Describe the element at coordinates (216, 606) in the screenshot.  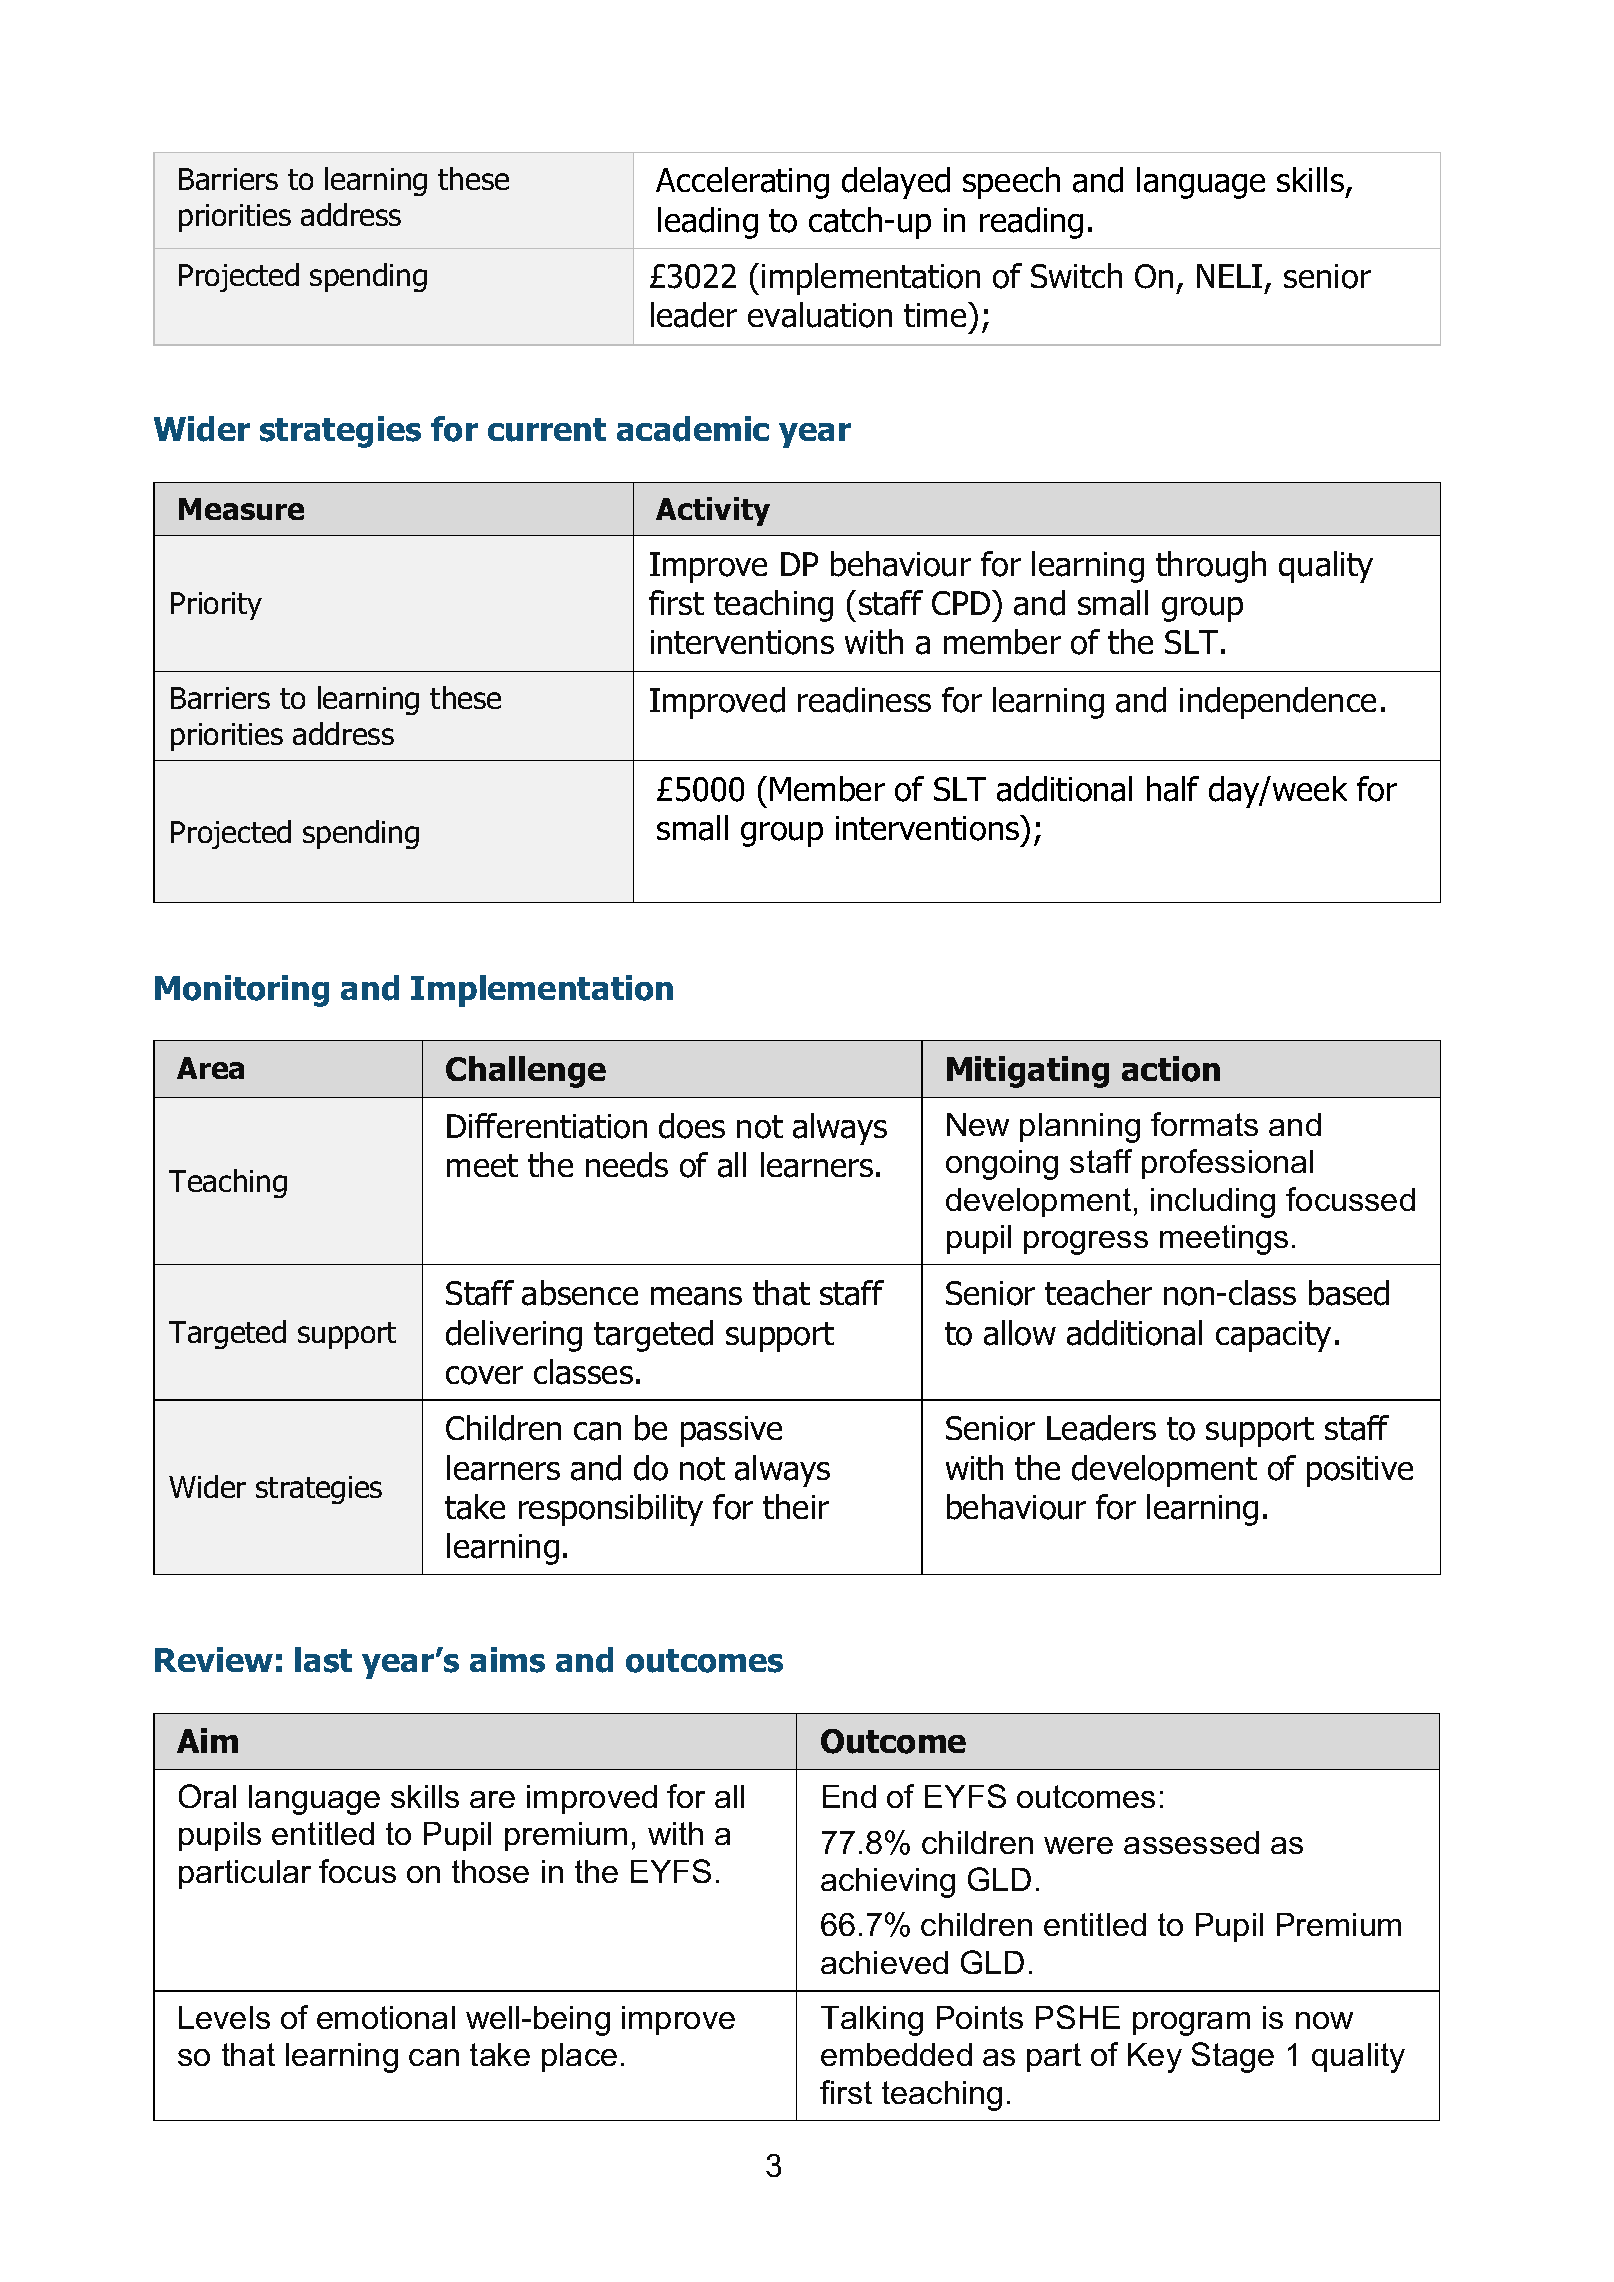
I see `Priority` at that location.
